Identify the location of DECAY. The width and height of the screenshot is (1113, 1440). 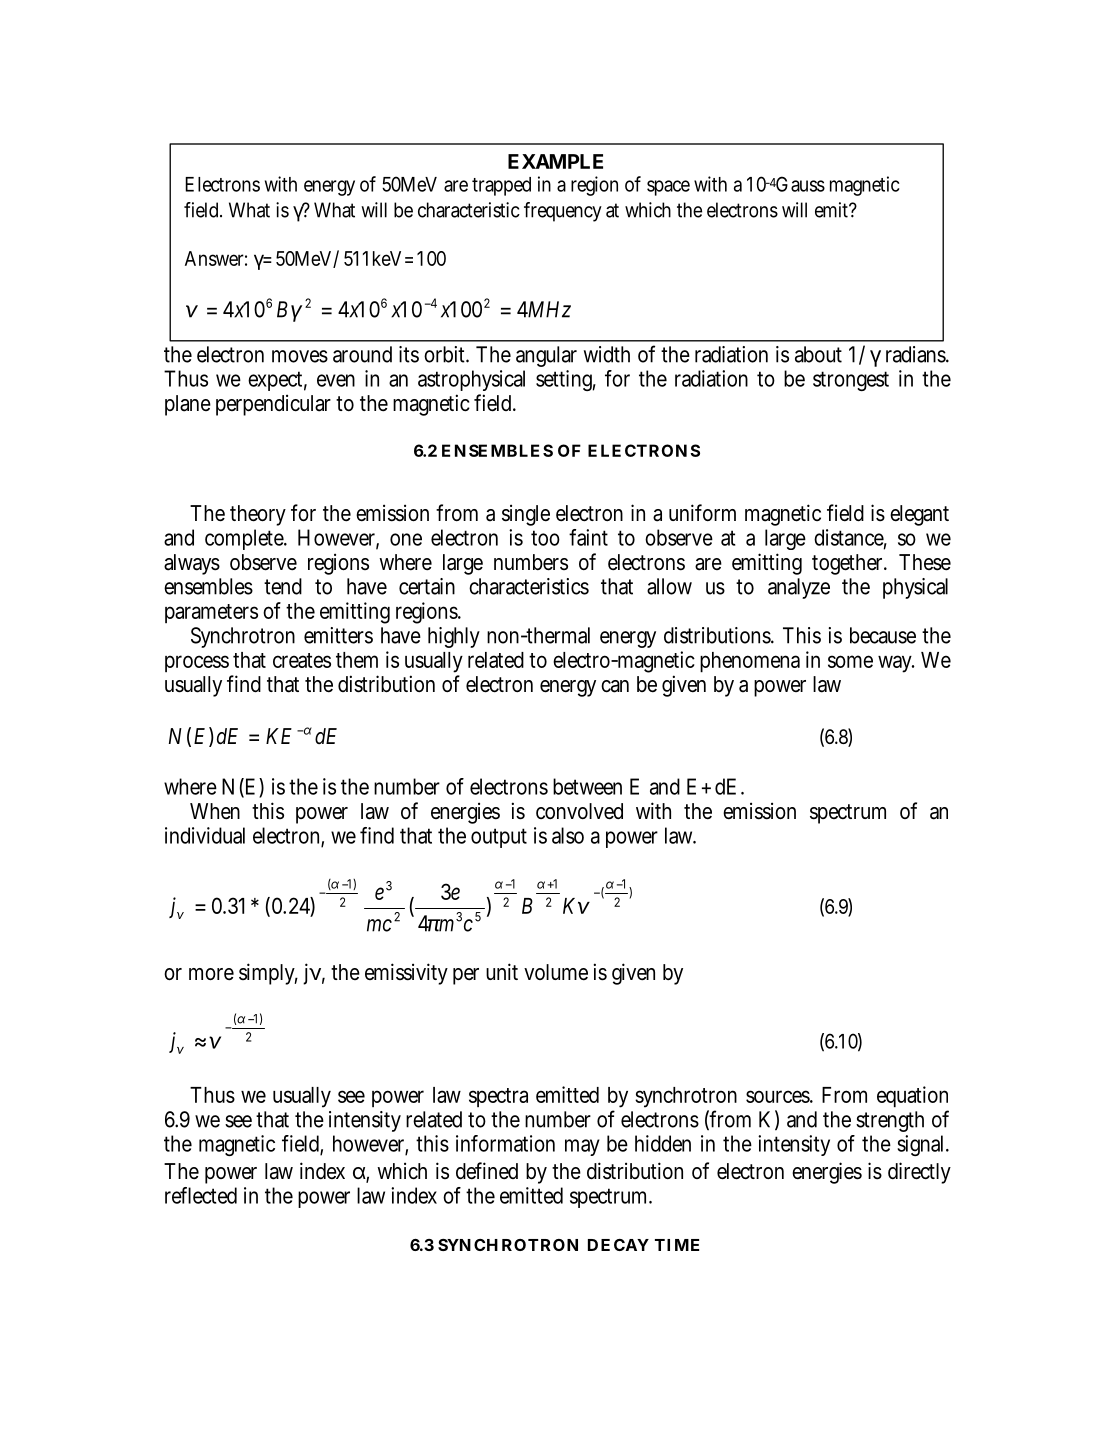
(618, 1245).
